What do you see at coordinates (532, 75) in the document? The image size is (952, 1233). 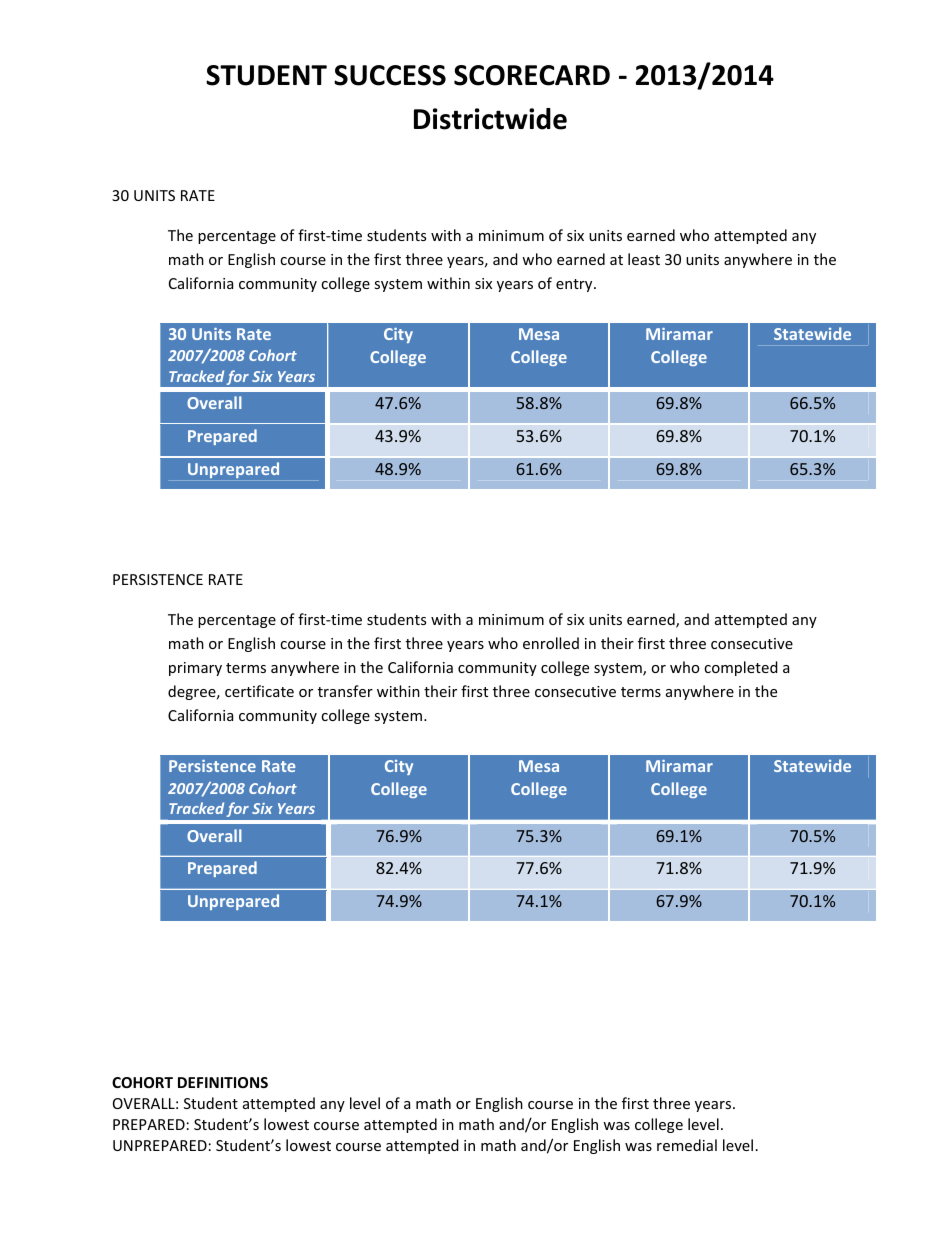 I see `SCORECARD` at bounding box center [532, 75].
